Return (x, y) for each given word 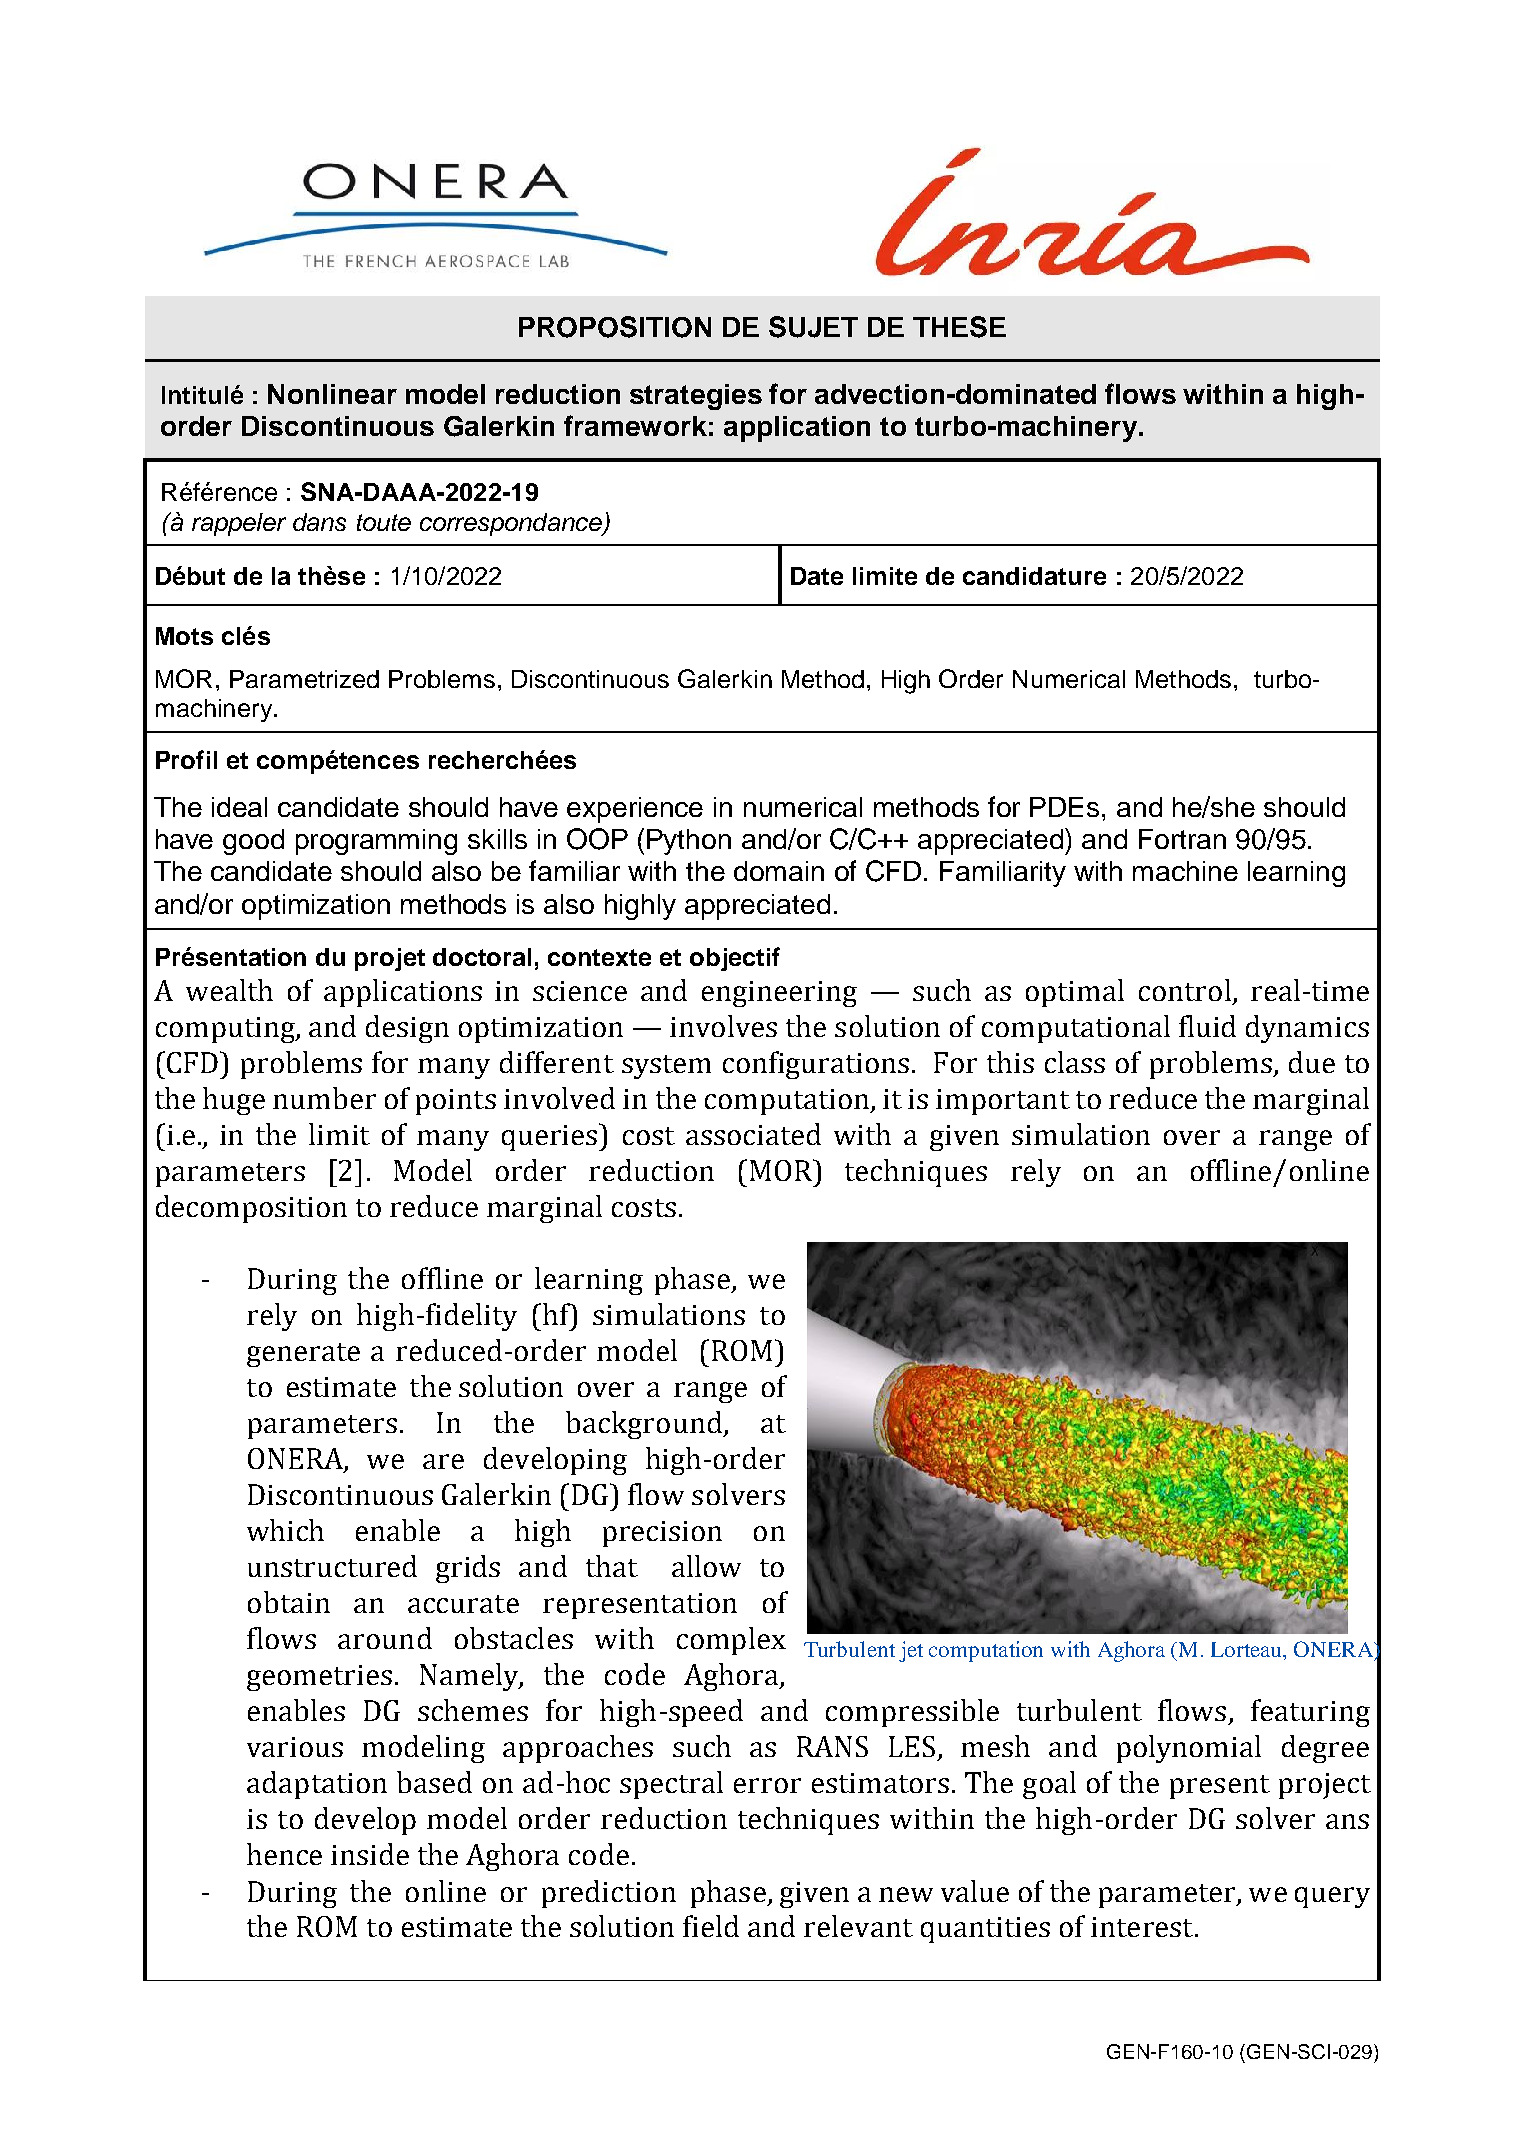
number (324, 1098)
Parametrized (304, 679)
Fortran (1182, 839)
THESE (959, 327)
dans (319, 522)
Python (689, 842)
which (285, 1530)
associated (753, 1134)
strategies (696, 397)
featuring (1310, 1713)
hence (284, 1854)
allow (706, 1566)
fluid (1207, 1026)
